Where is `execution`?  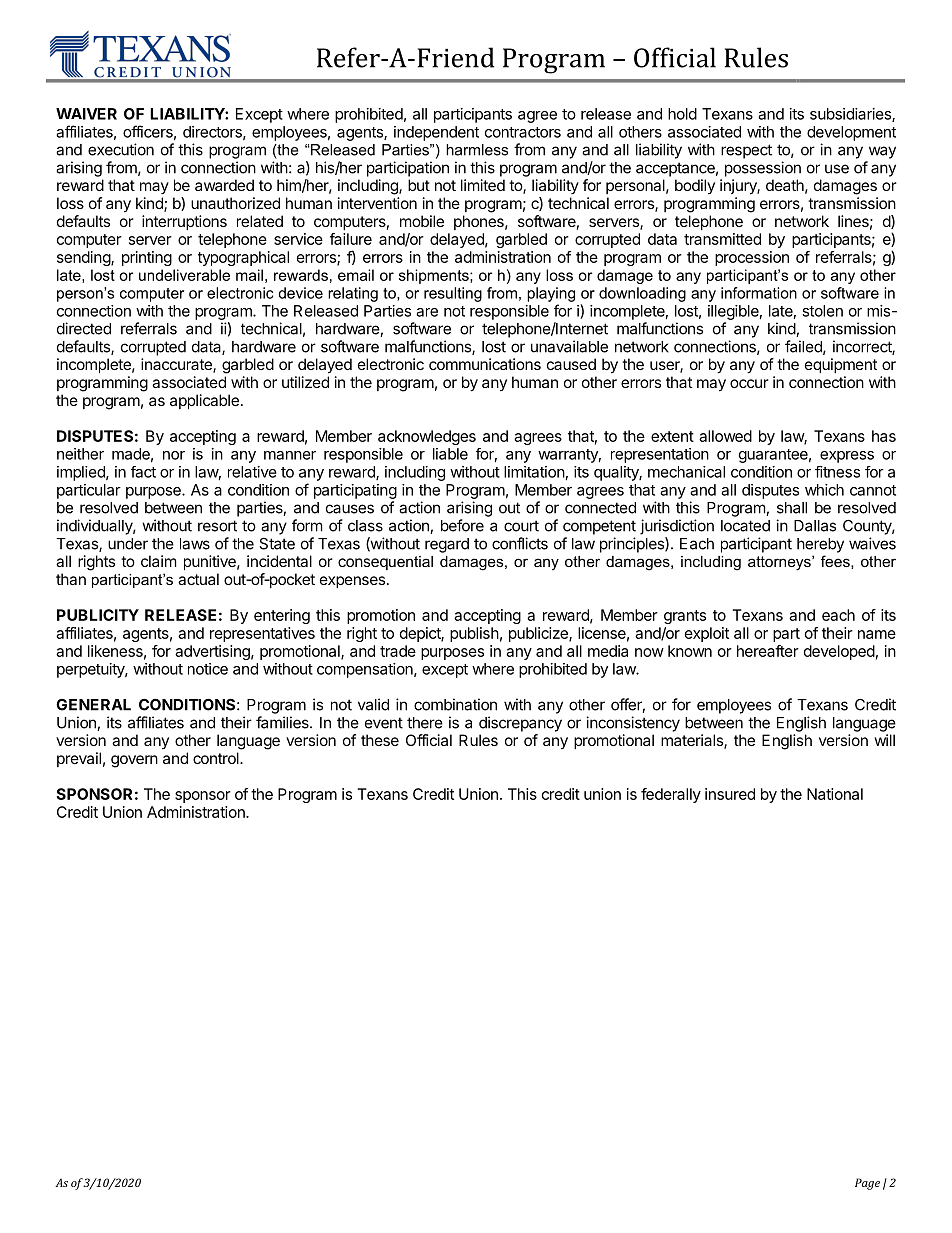
execution is located at coordinates (121, 149).
